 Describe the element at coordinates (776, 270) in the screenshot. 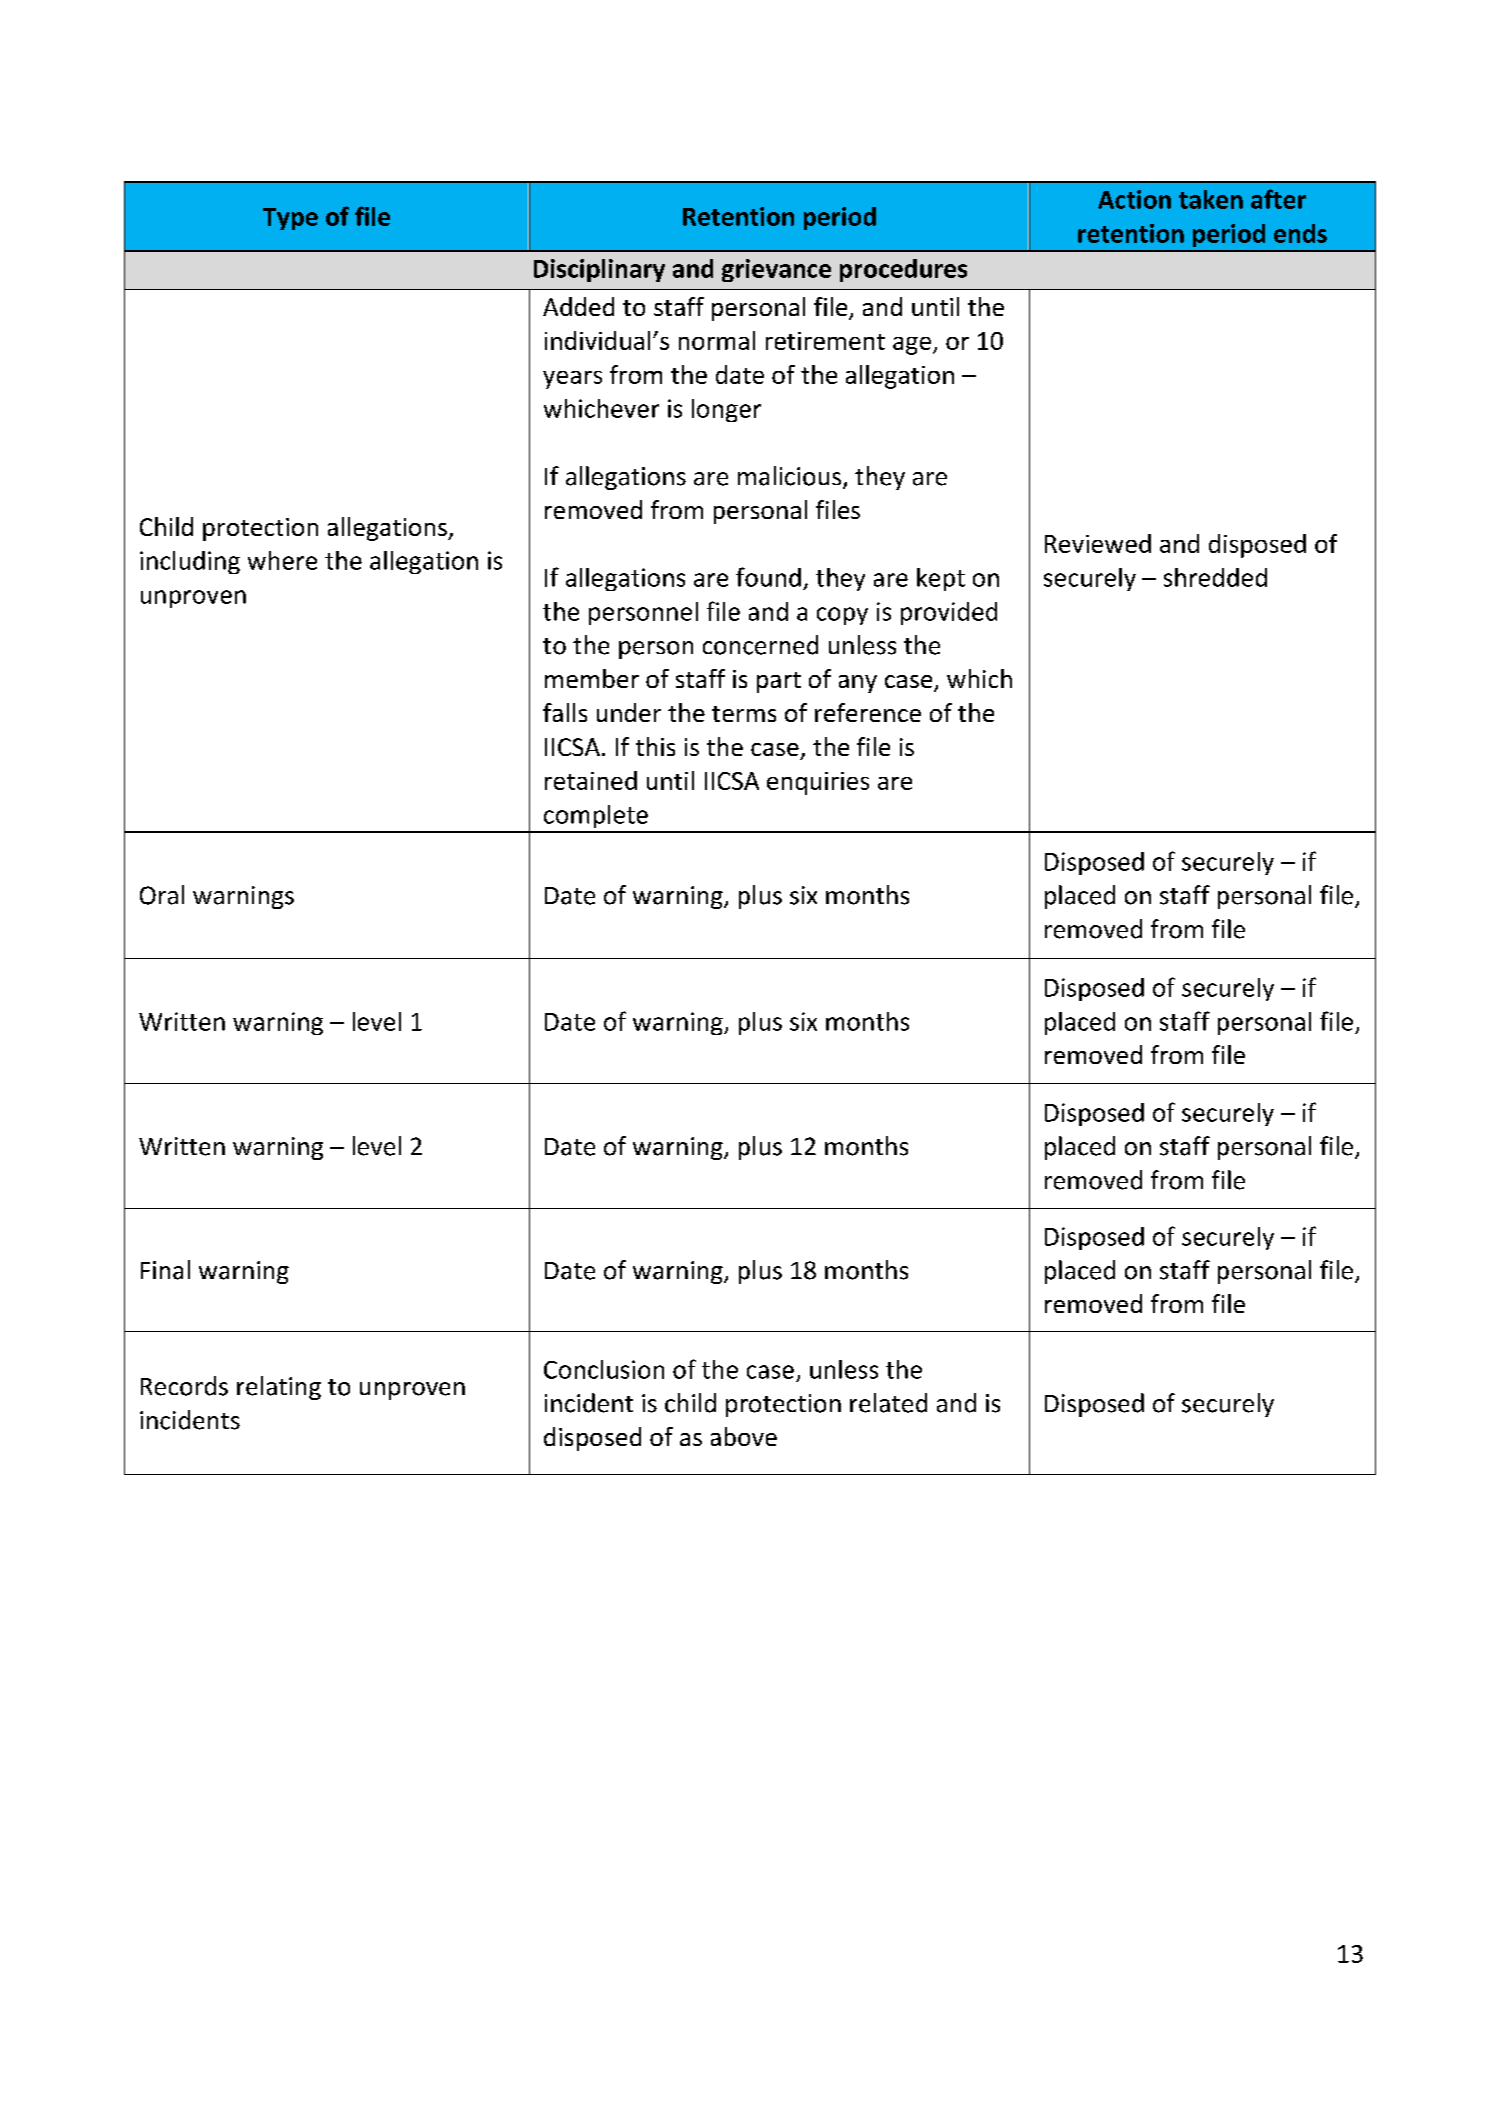

I see `grievance` at that location.
